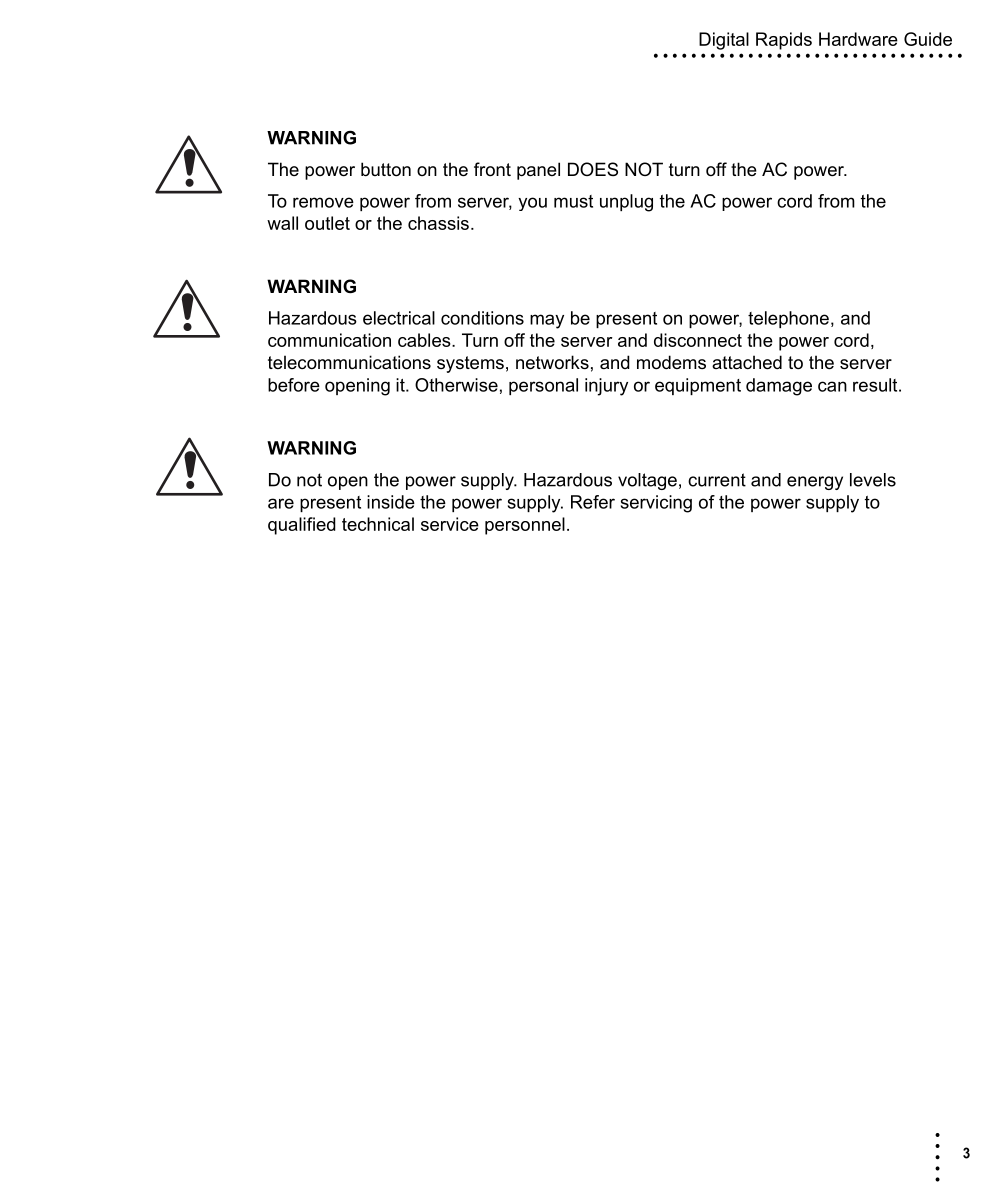 This document has height=1204, width=1003. Describe the element at coordinates (492, 169) in the document. I see `front` at that location.
